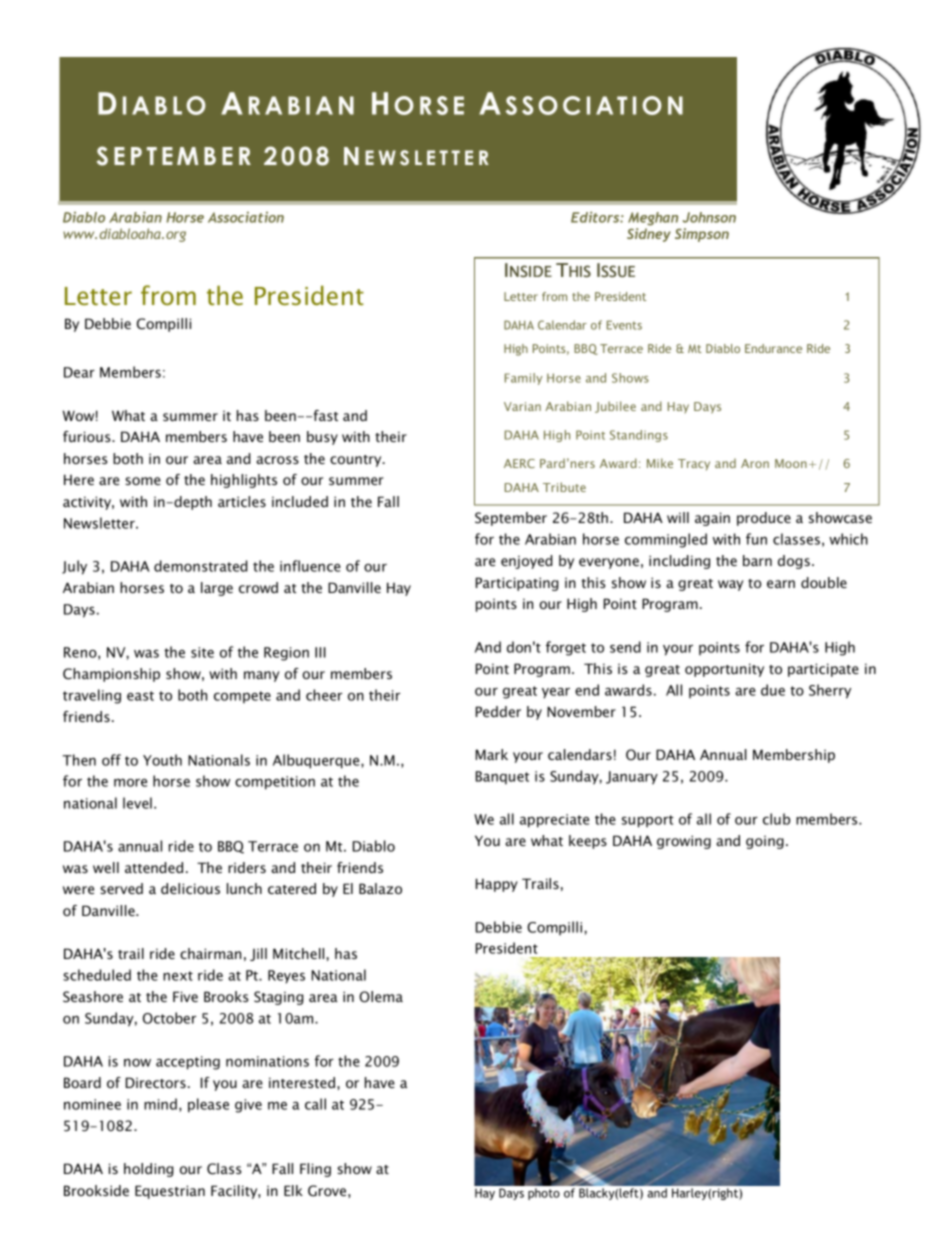 Image resolution: width=952 pixels, height=1233 pixels. I want to click on due, so click(773, 690).
